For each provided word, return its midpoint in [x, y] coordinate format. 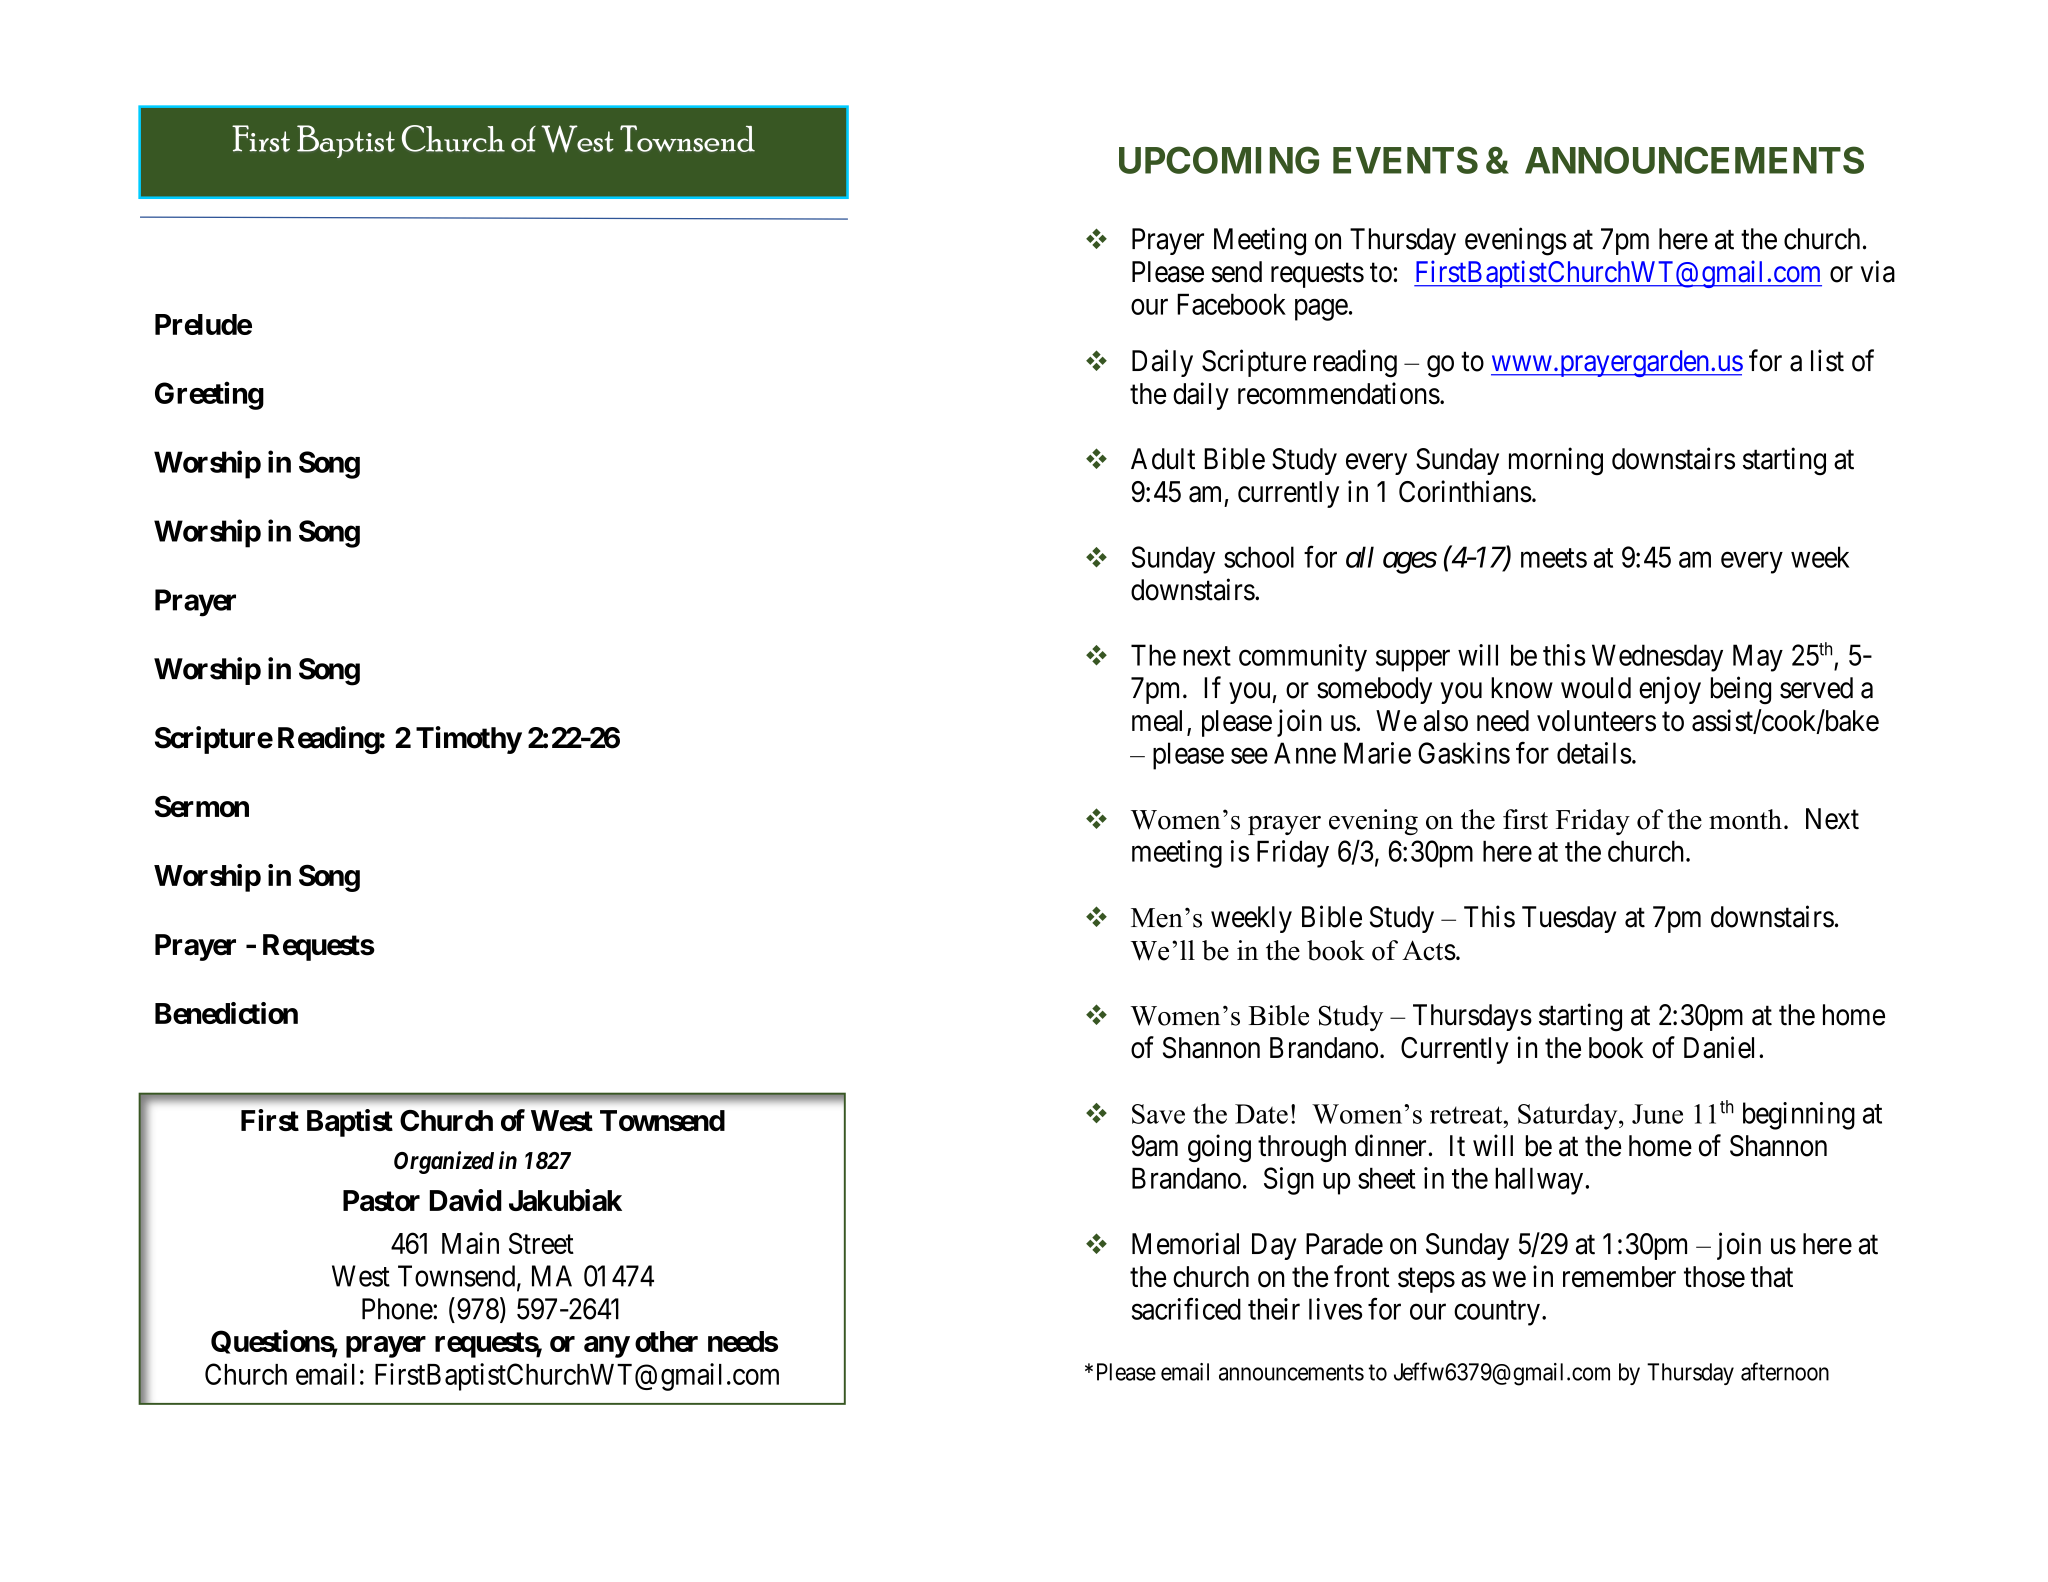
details [1594, 753]
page [1321, 310]
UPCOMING [1219, 160]
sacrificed [1186, 1309]
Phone [398, 1309]
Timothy [469, 740]
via [1878, 271]
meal [1160, 722]
